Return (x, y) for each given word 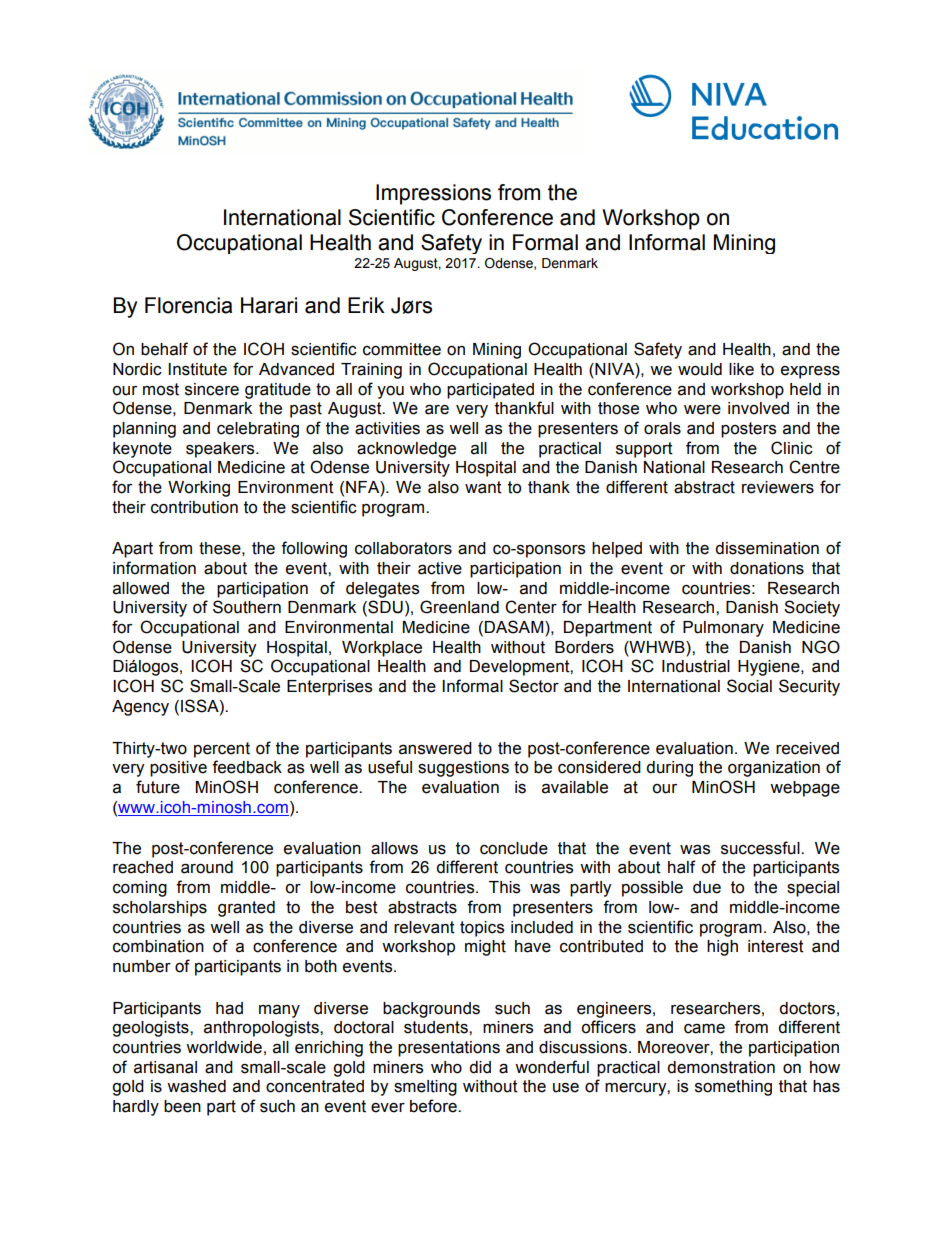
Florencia (188, 305)
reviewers (778, 487)
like (741, 369)
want (483, 487)
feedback (247, 767)
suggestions (463, 769)
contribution (194, 507)
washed (196, 1086)
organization (774, 769)
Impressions (433, 194)
